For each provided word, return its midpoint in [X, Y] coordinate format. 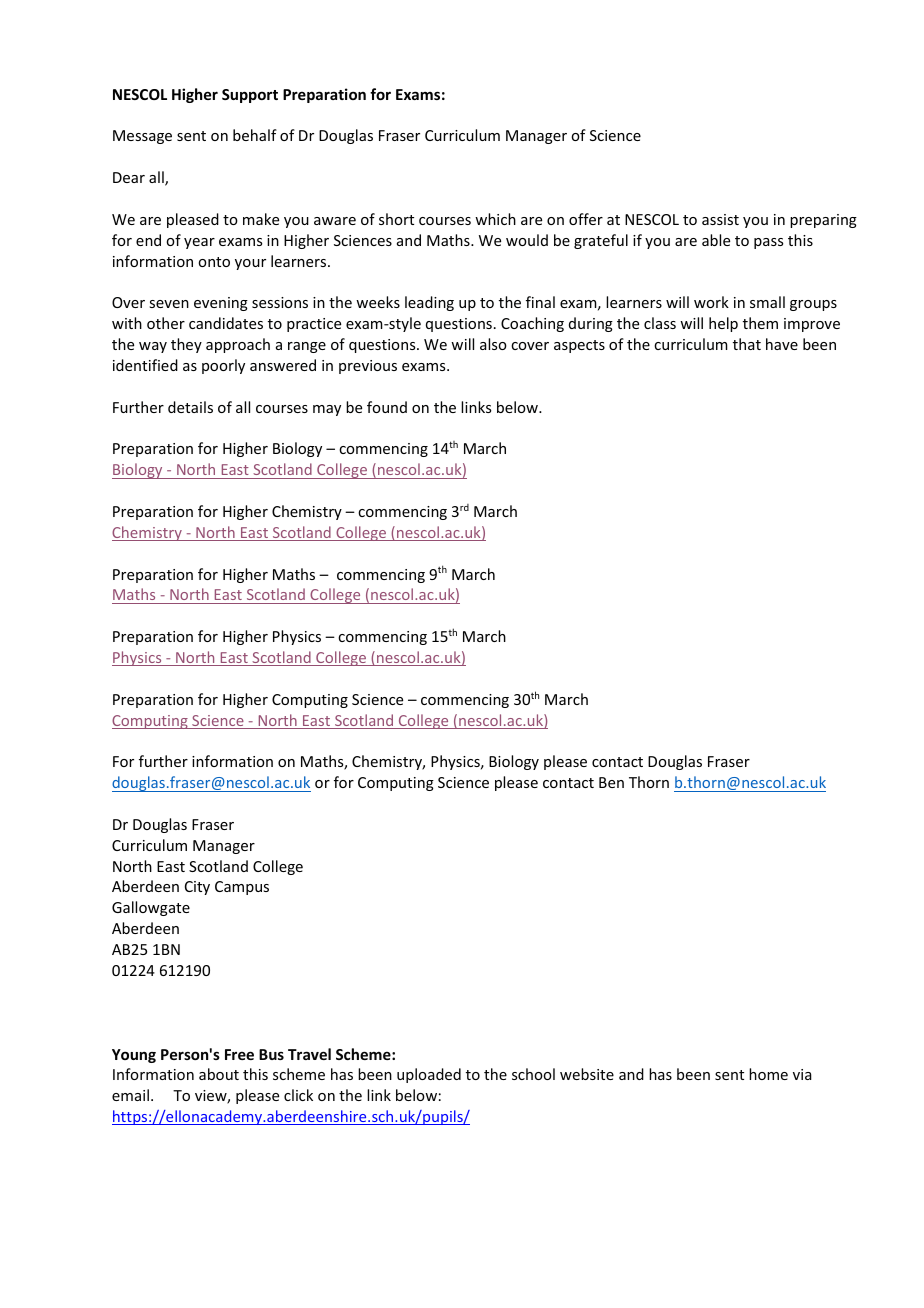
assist [720, 219]
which [495, 219]
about [219, 1074]
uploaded [429, 1075]
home [768, 1074]
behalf [255, 135]
